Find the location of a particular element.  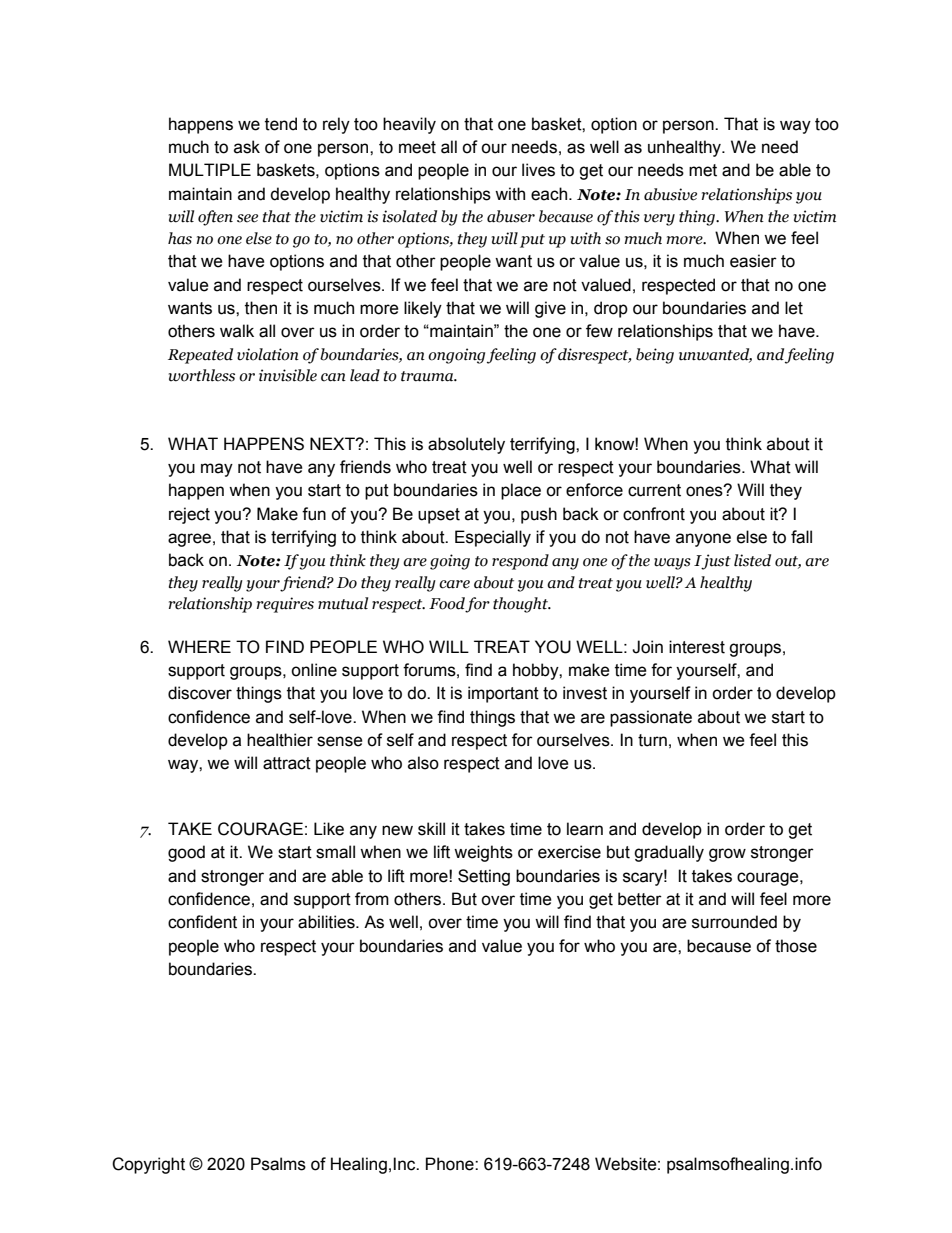

confident is located at coordinates (202, 922).
